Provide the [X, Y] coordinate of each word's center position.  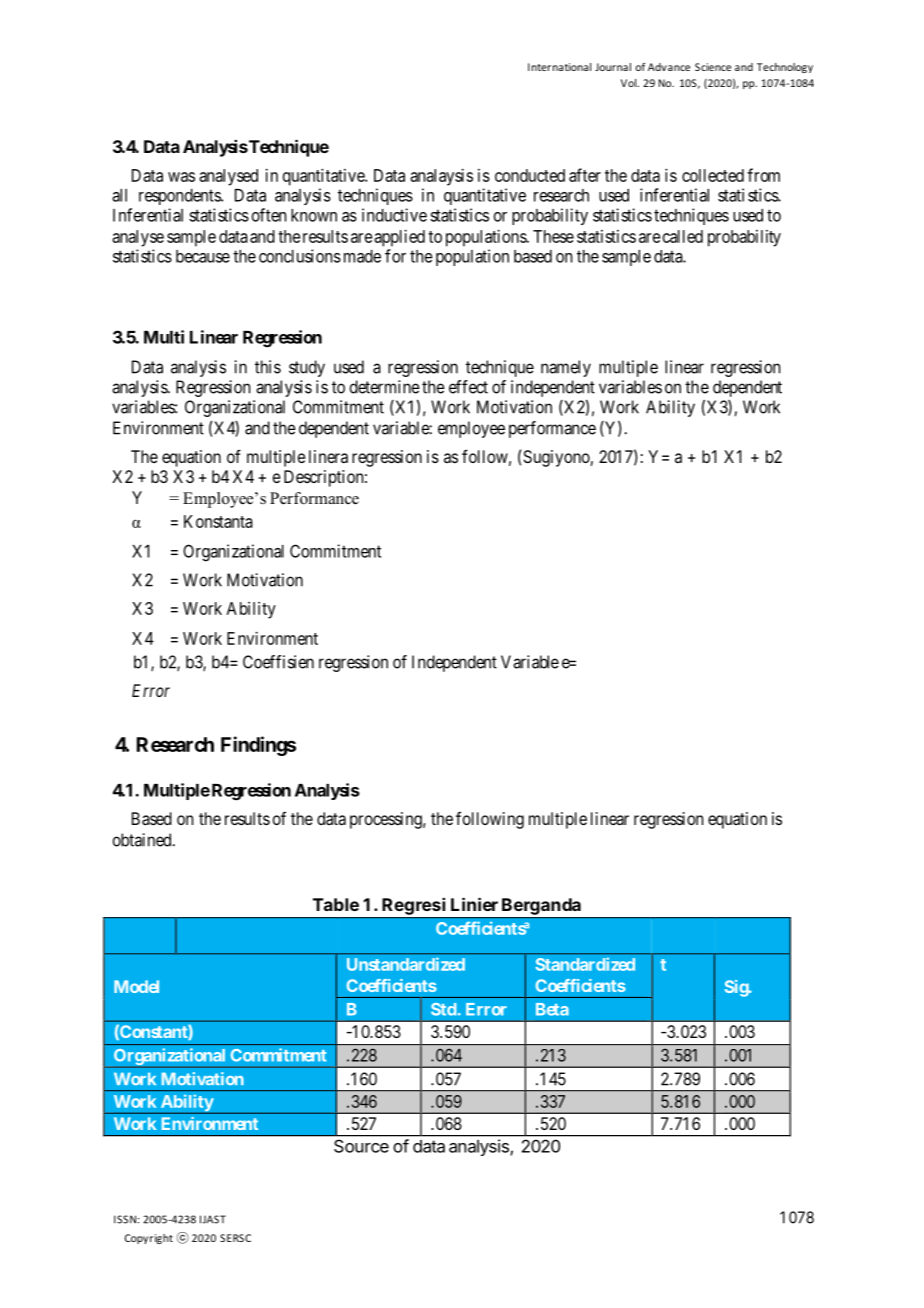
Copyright [149, 1239]
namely [566, 368]
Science [713, 67]
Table [336, 904]
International [559, 67]
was [181, 177]
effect [468, 387]
